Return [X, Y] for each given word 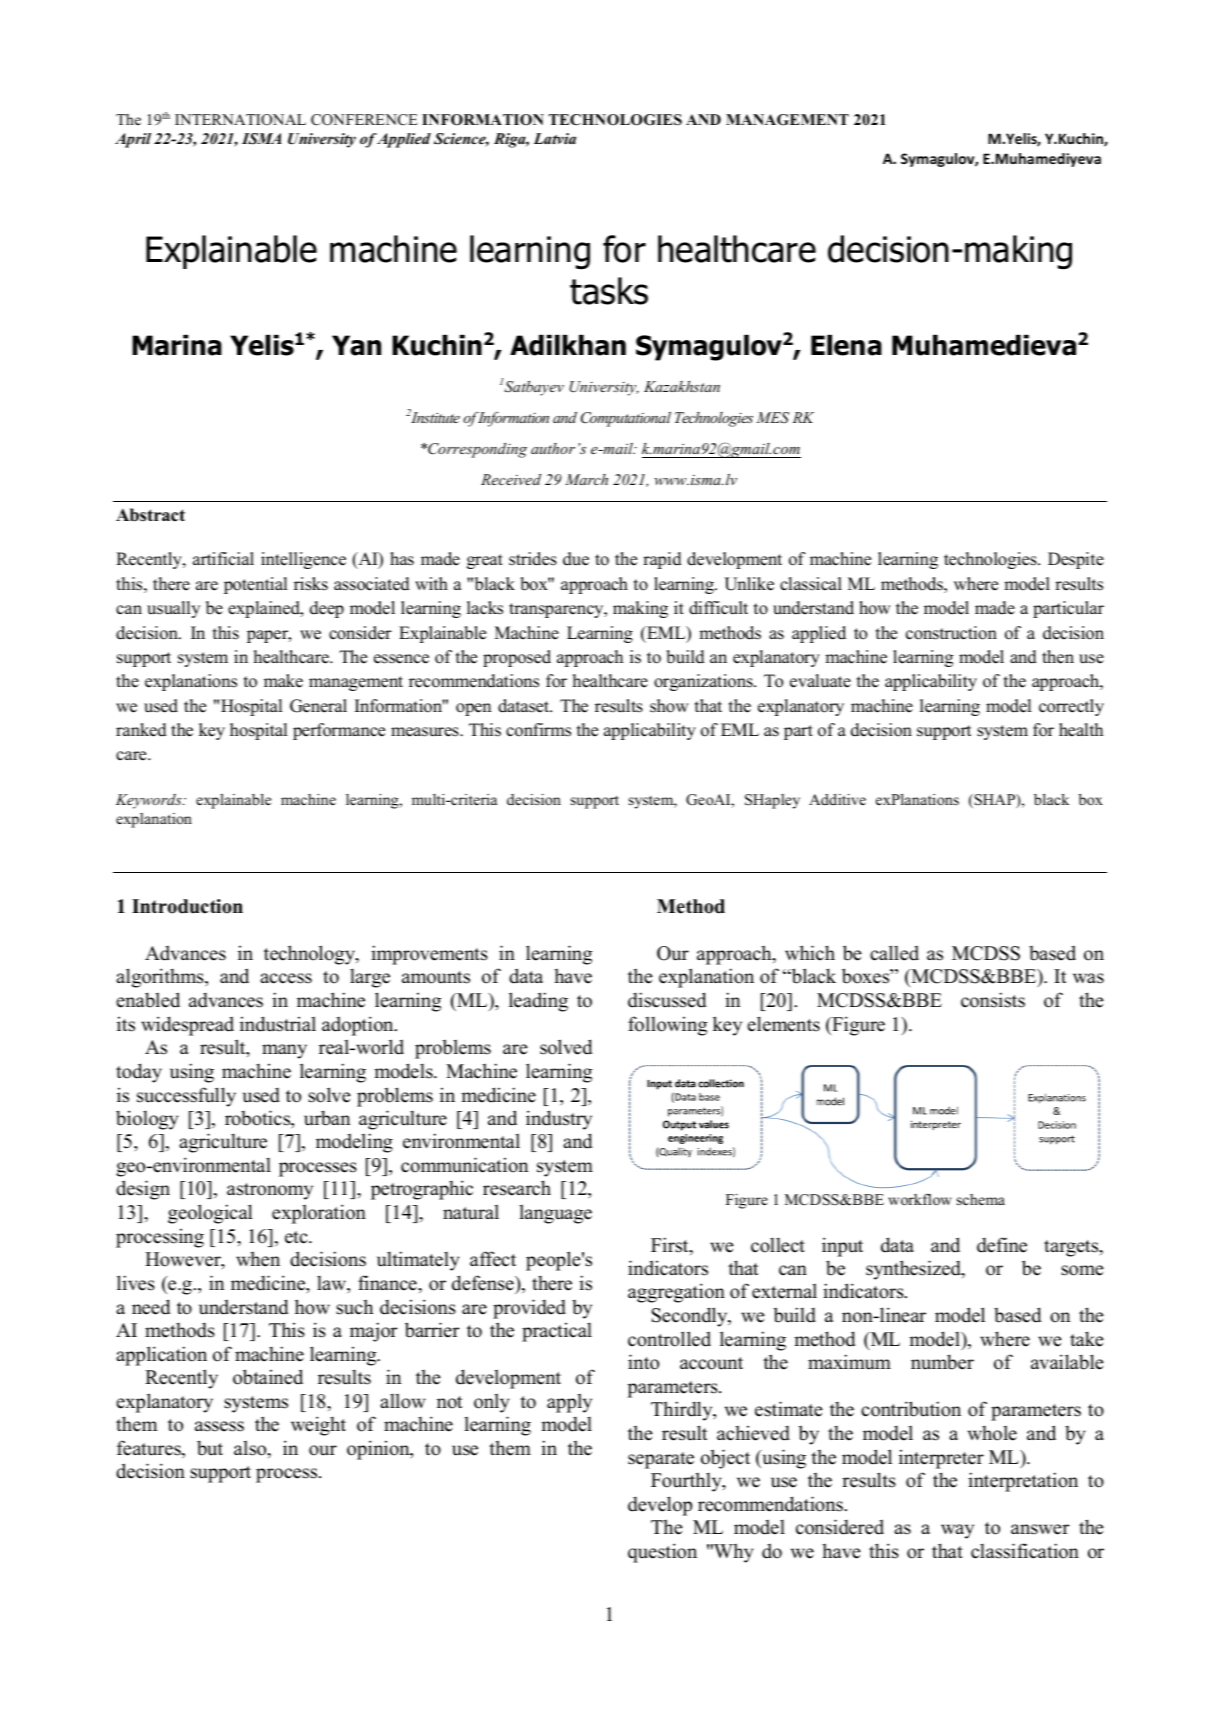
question [662, 1553]
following [667, 1026]
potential [256, 585]
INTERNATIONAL [240, 120]
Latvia [555, 138]
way [957, 1531]
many [284, 1051]
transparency [557, 610]
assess [219, 1426]
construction [951, 633]
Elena [846, 345]
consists [993, 1000]
